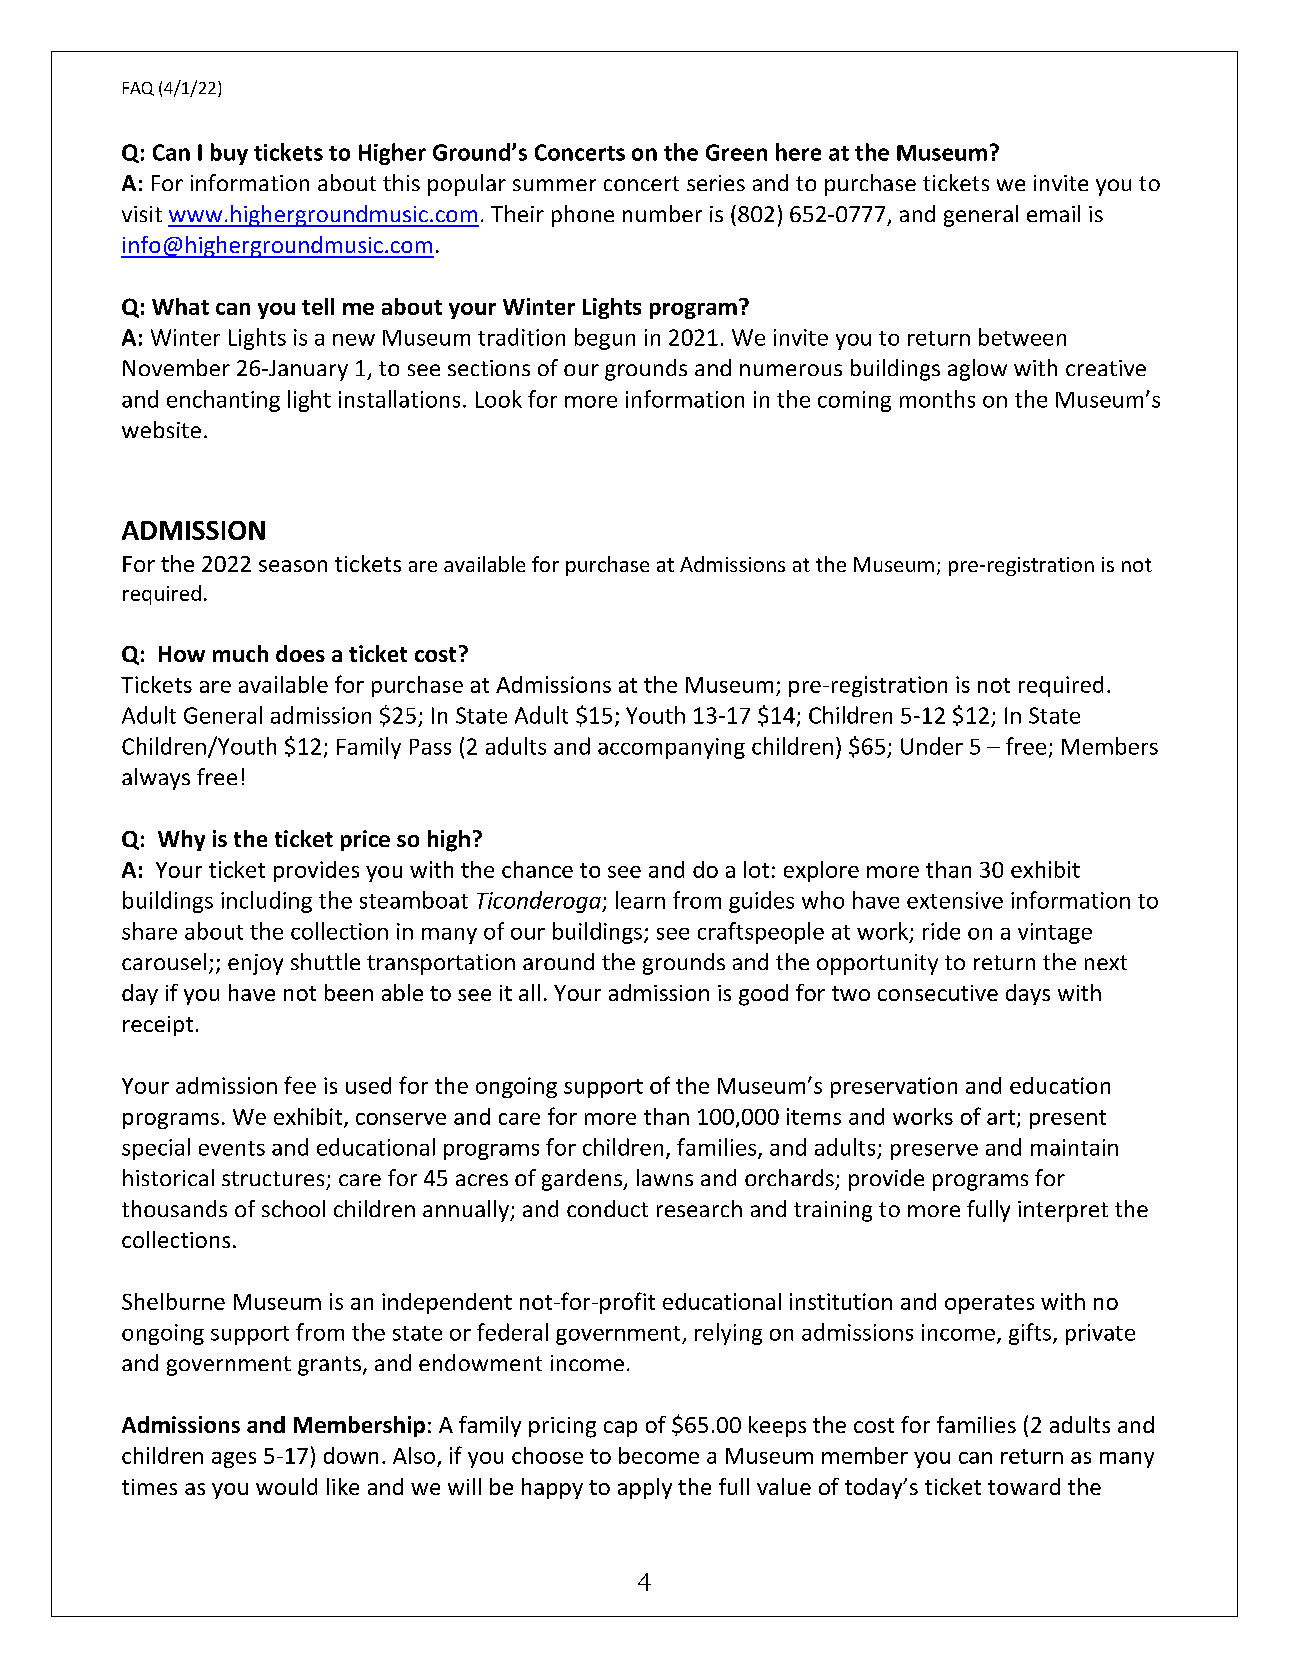 The width and height of the screenshot is (1289, 1668). What do you see at coordinates (234, 1460) in the screenshot?
I see `ages` at bounding box center [234, 1460].
